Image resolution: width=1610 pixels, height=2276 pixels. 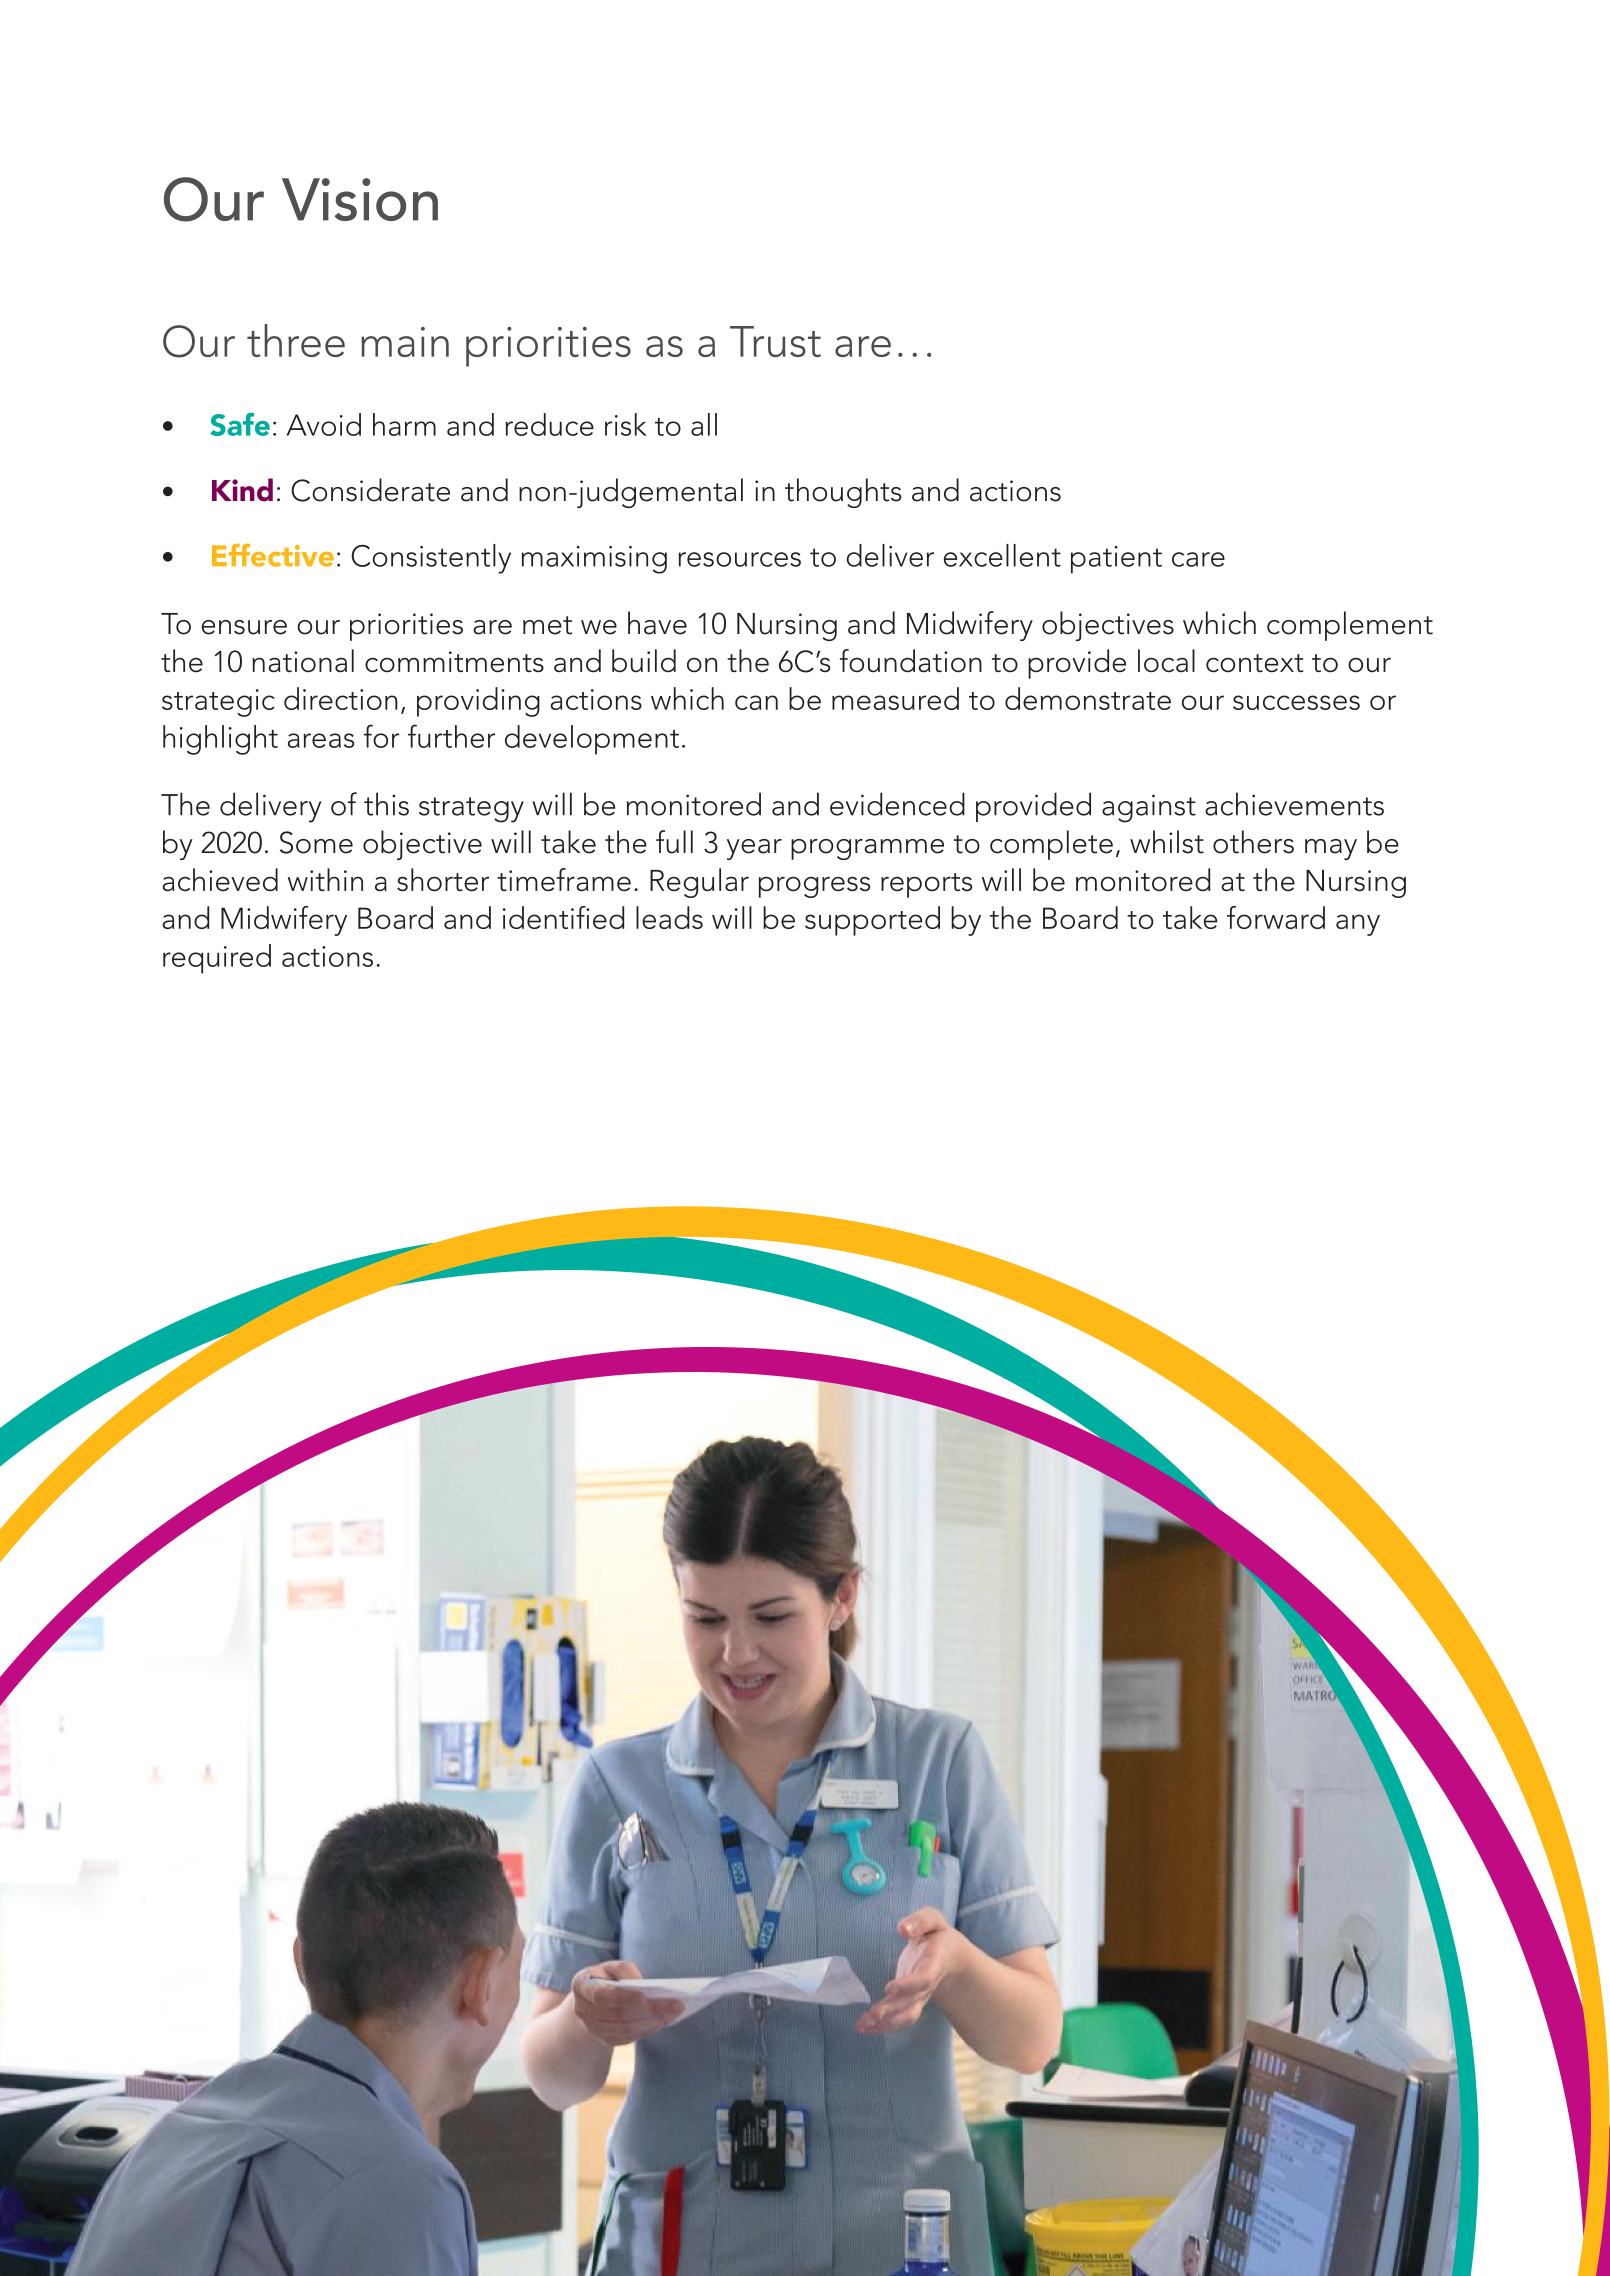 What do you see at coordinates (872, 921) in the document?
I see `supported` at bounding box center [872, 921].
